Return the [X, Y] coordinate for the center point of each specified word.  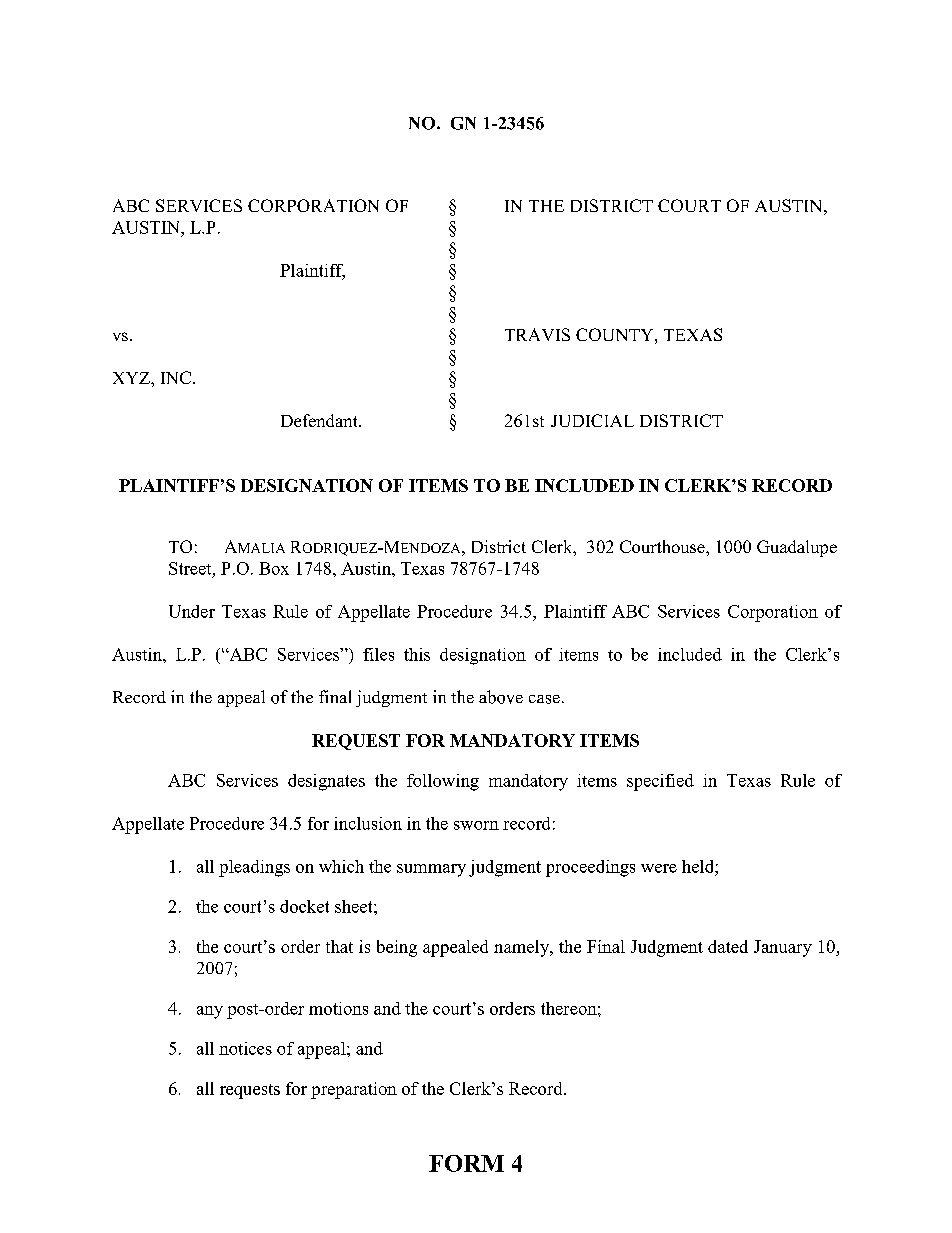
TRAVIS [537, 334]
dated [728, 946]
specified [660, 782]
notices [245, 1048]
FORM [466, 1163]
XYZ [132, 378]
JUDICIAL [592, 420]
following [443, 782]
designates [326, 782]
